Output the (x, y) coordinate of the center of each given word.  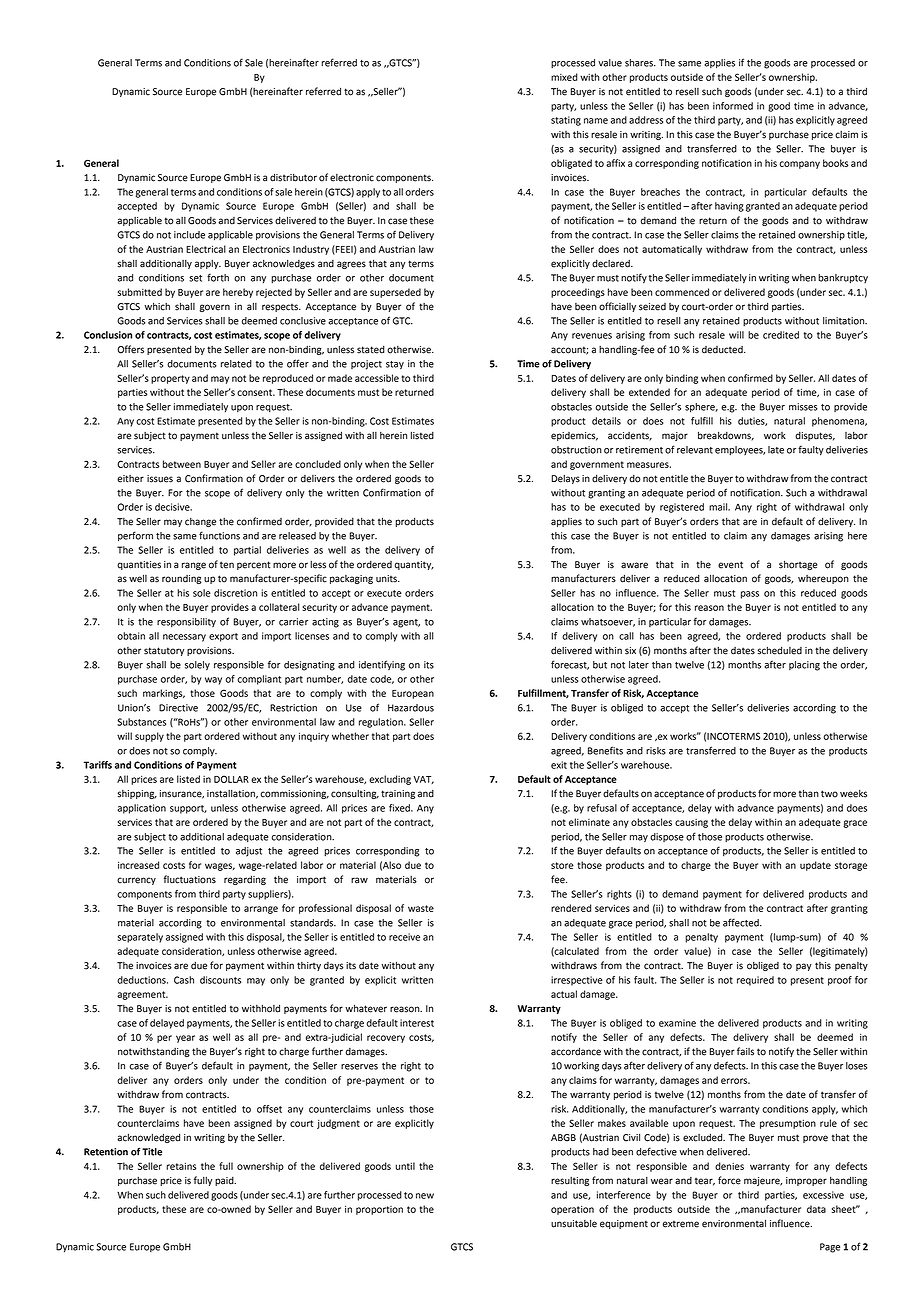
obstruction (576, 450)
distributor (293, 177)
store (562, 865)
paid (225, 1181)
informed (733, 106)
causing (691, 823)
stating (566, 121)
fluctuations (190, 879)
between (182, 464)
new (425, 1196)
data (816, 1209)
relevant (695, 450)
